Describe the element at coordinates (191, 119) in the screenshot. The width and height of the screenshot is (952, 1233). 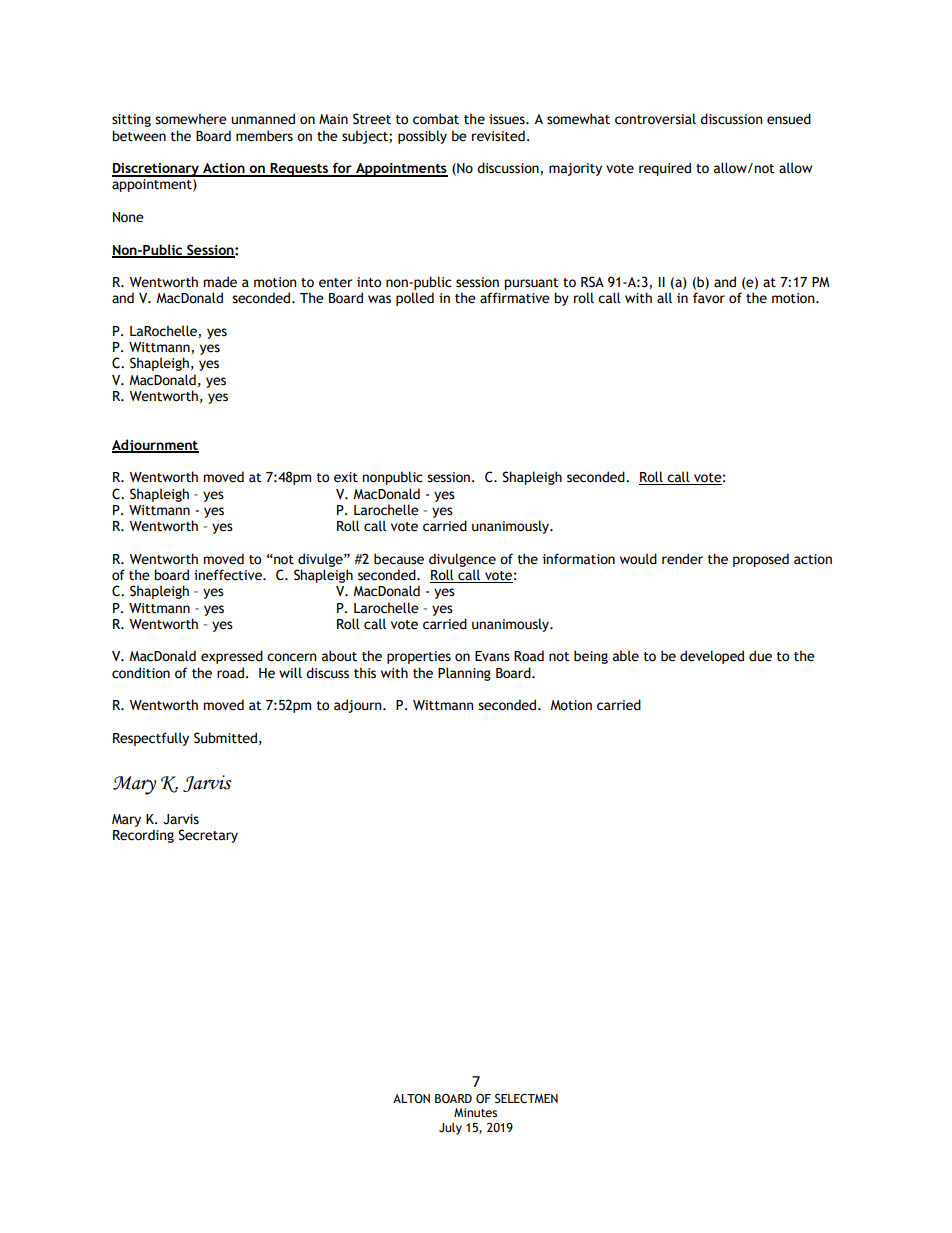
I see `somewhere` at that location.
